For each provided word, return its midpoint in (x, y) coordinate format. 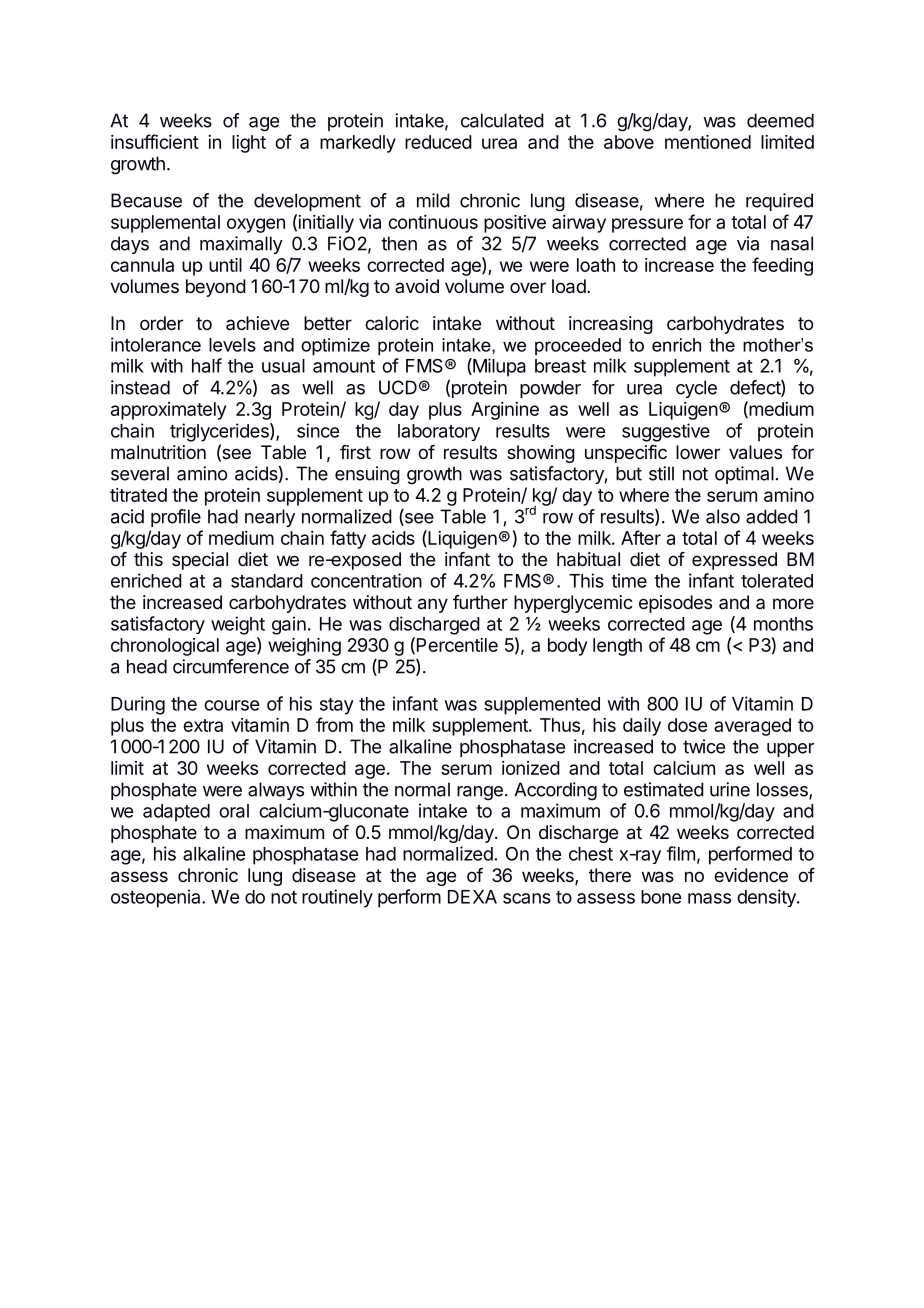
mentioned (708, 142)
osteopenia (157, 898)
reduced (438, 142)
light (249, 144)
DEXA (472, 897)
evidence (751, 875)
